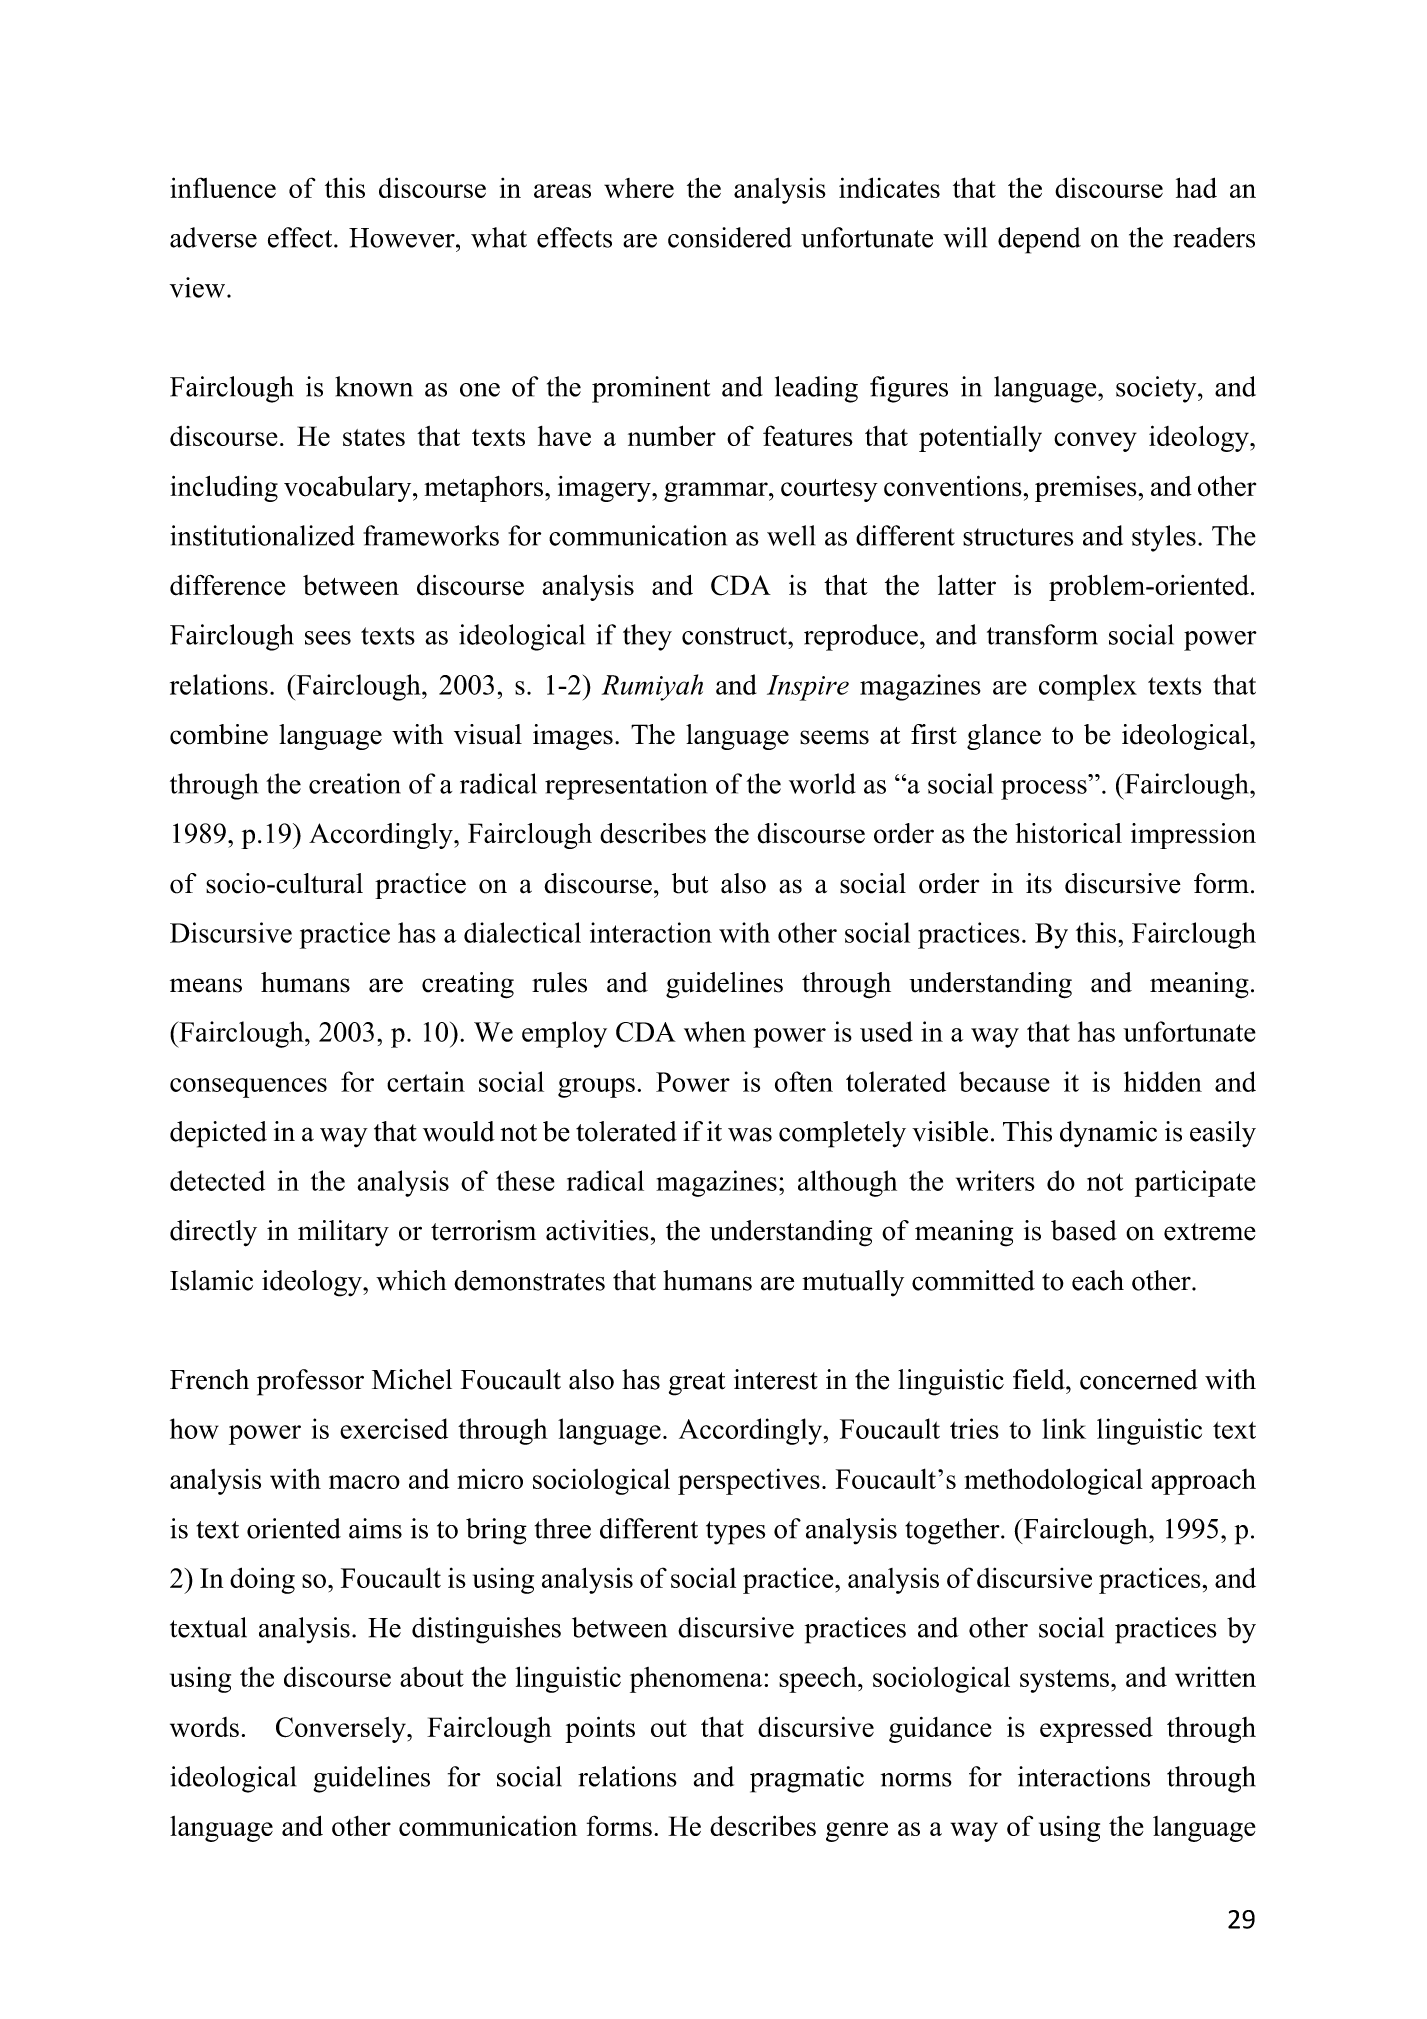  What do you see at coordinates (1096, 1730) in the screenshot?
I see `expressed` at bounding box center [1096, 1730].
